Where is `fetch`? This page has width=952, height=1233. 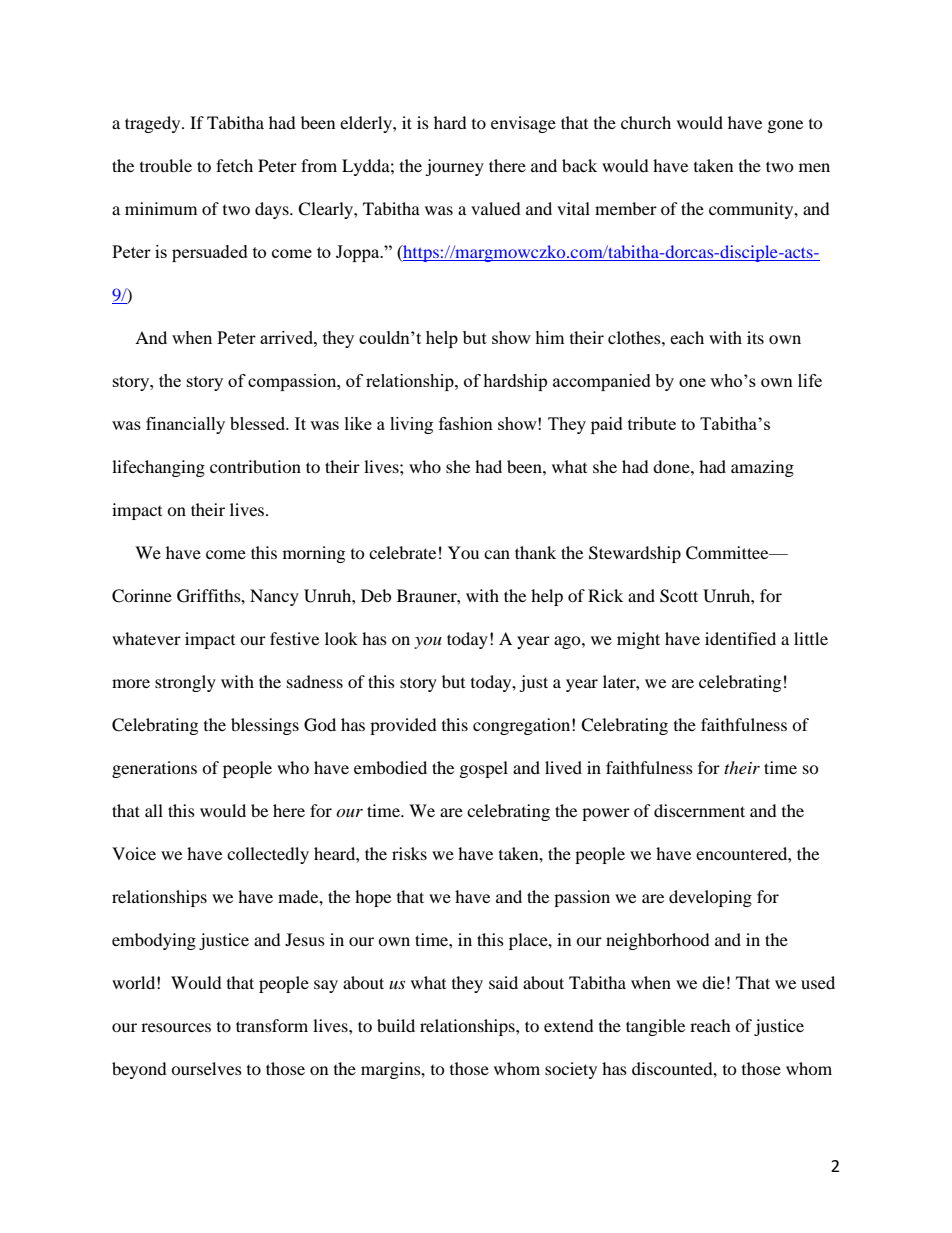
fetch is located at coordinates (234, 165).
